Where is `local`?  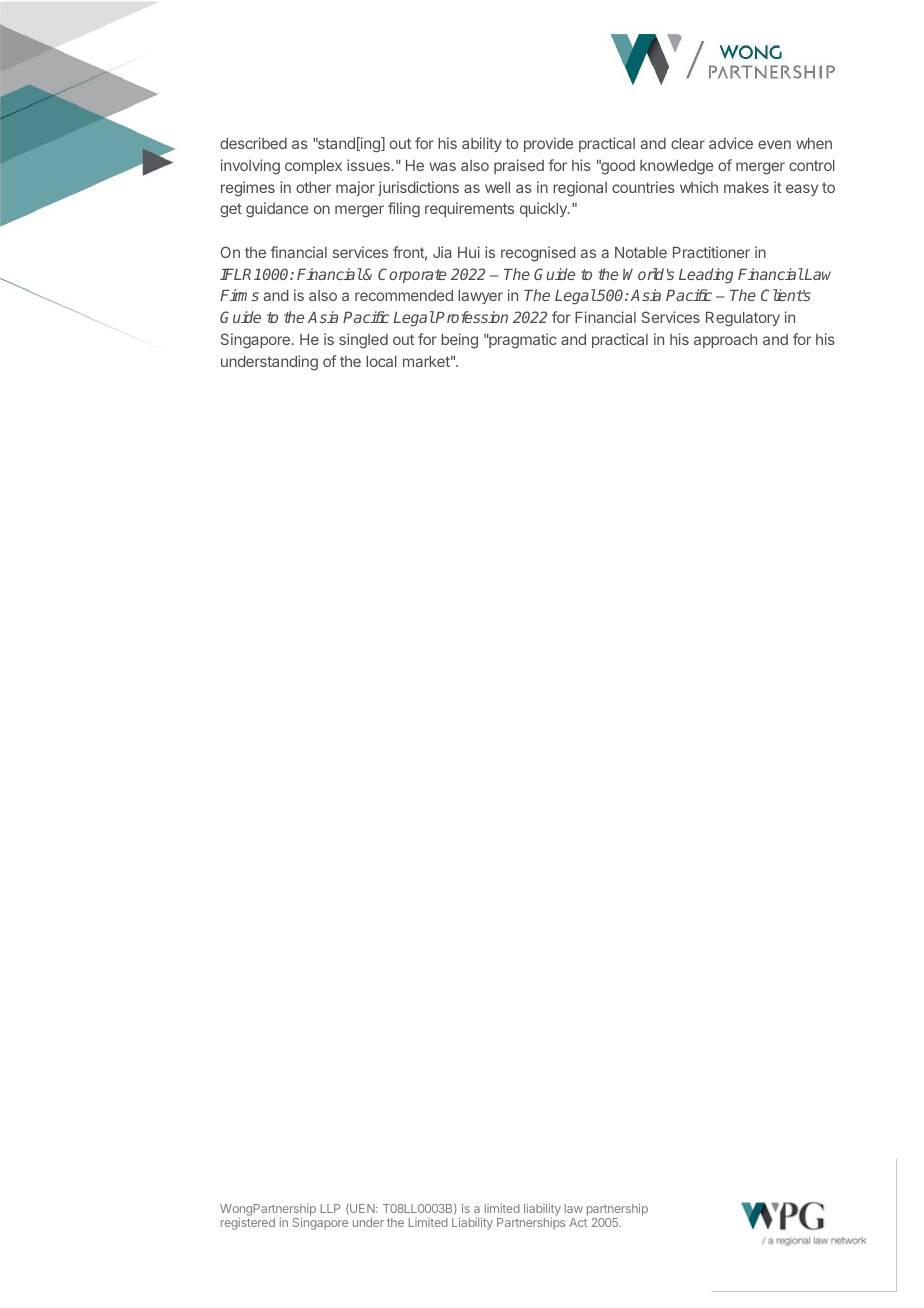
local is located at coordinates (381, 361).
